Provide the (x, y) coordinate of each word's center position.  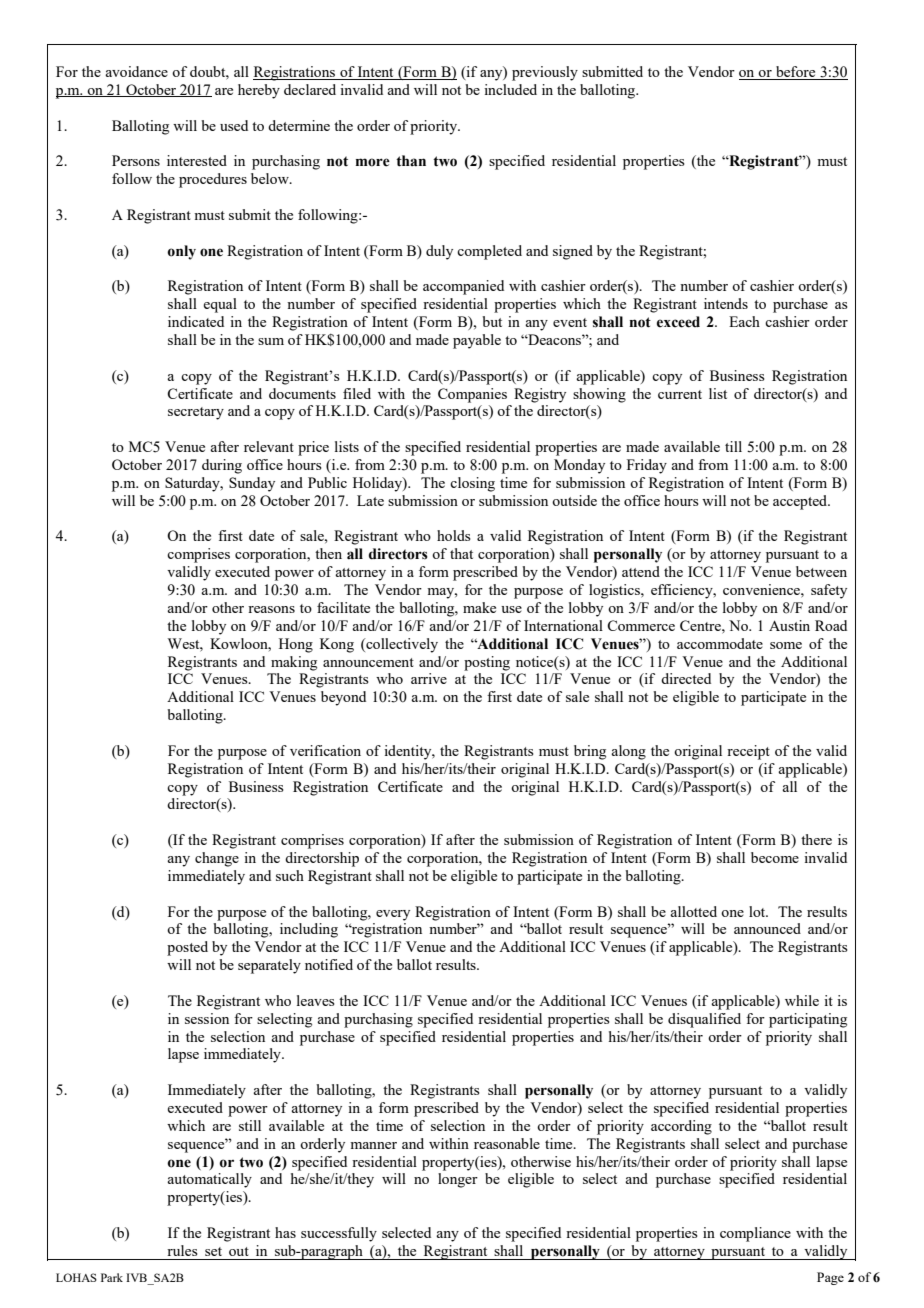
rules (182, 1250)
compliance (755, 1234)
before (796, 73)
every (393, 915)
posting (487, 663)
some (786, 645)
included (510, 89)
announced (767, 928)
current (680, 394)
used (234, 125)
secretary (196, 413)
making (294, 663)
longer (458, 1180)
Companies (472, 395)
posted (187, 948)
